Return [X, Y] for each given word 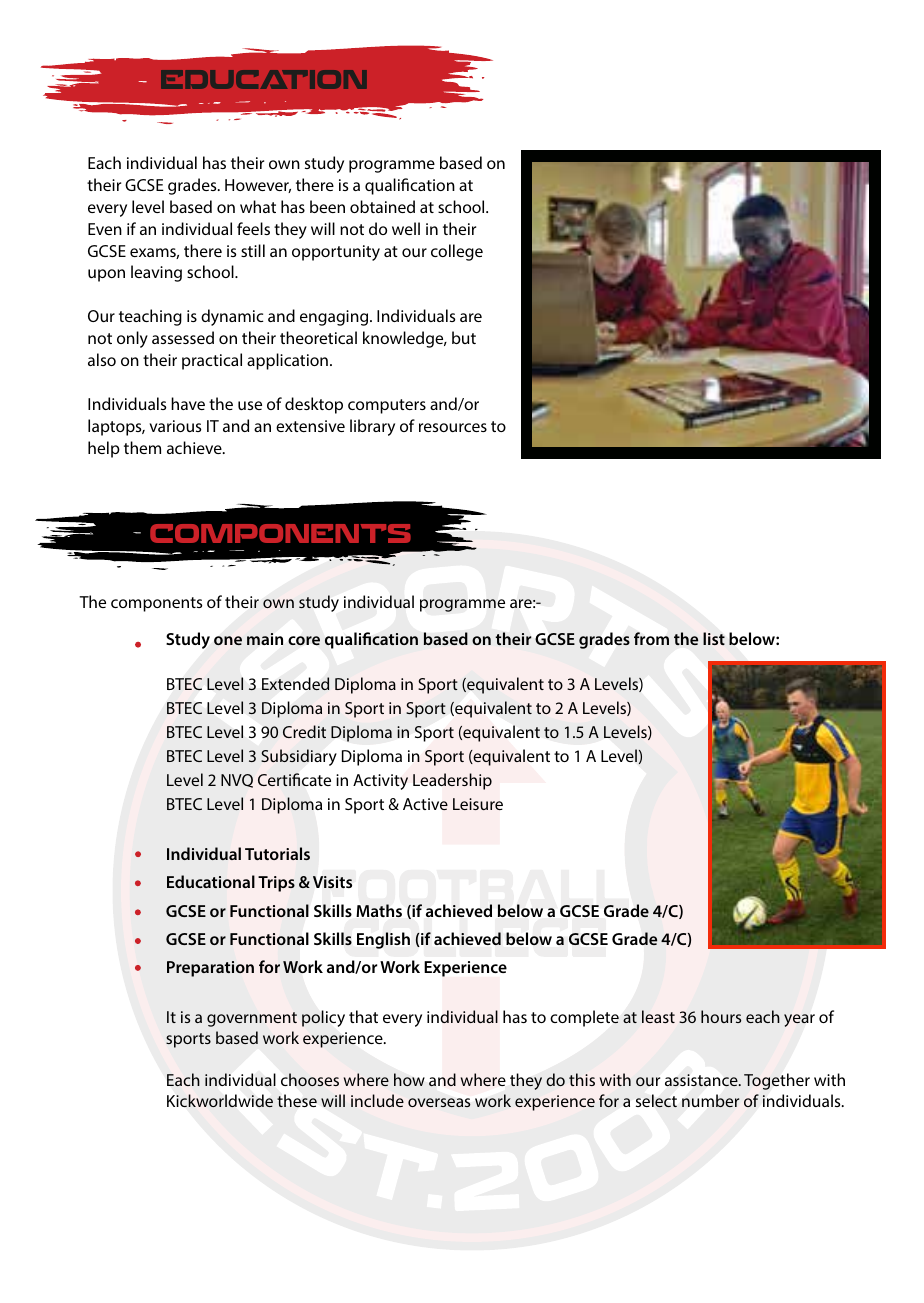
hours [721, 1016]
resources [453, 427]
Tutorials [277, 853]
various [175, 426]
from [651, 638]
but [464, 337]
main [265, 639]
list [714, 638]
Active [425, 804]
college [457, 252]
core [304, 640]
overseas [439, 1102]
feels [253, 228]
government [252, 1019]
